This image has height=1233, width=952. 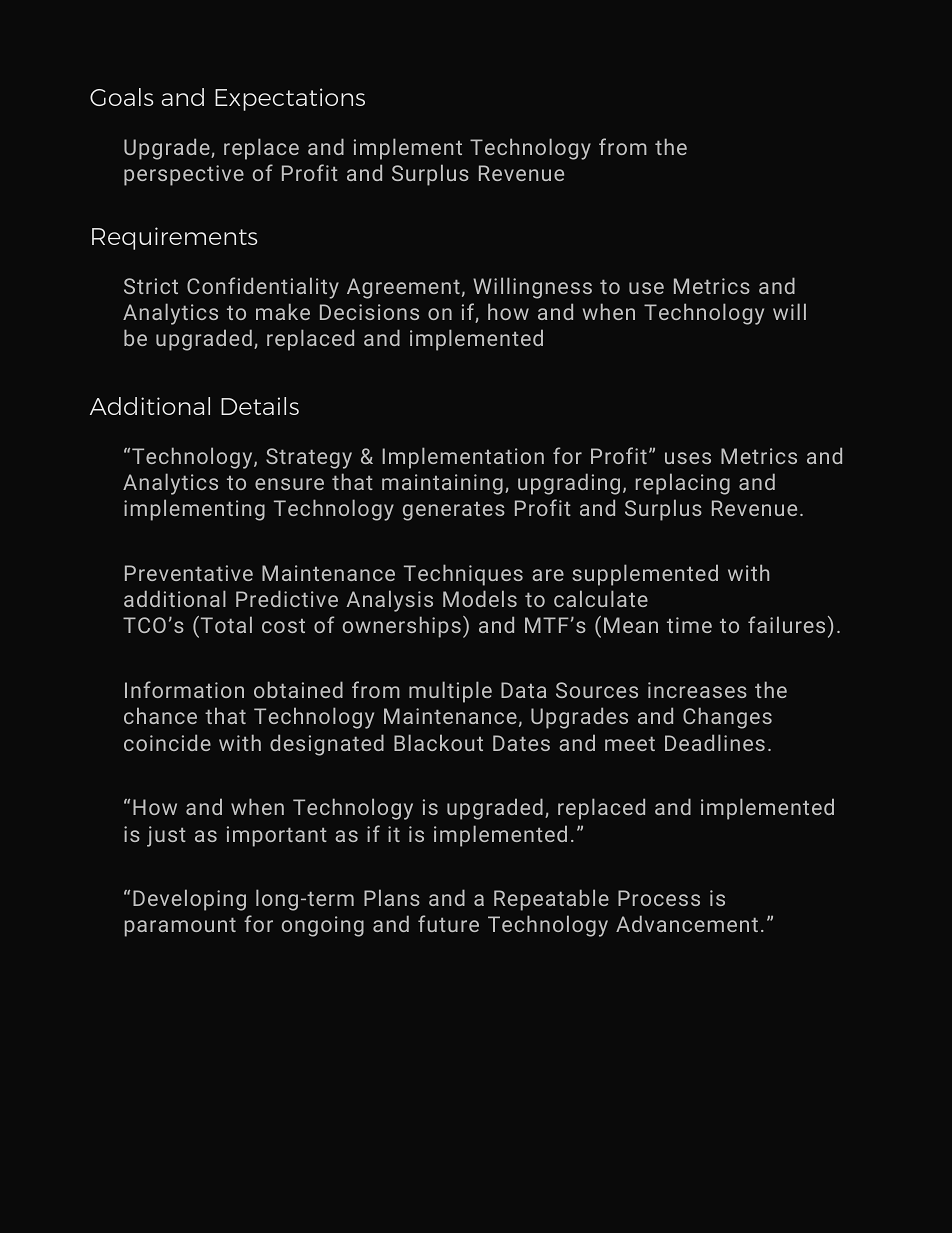 What do you see at coordinates (189, 573) in the image?
I see `Preventative` at bounding box center [189, 573].
